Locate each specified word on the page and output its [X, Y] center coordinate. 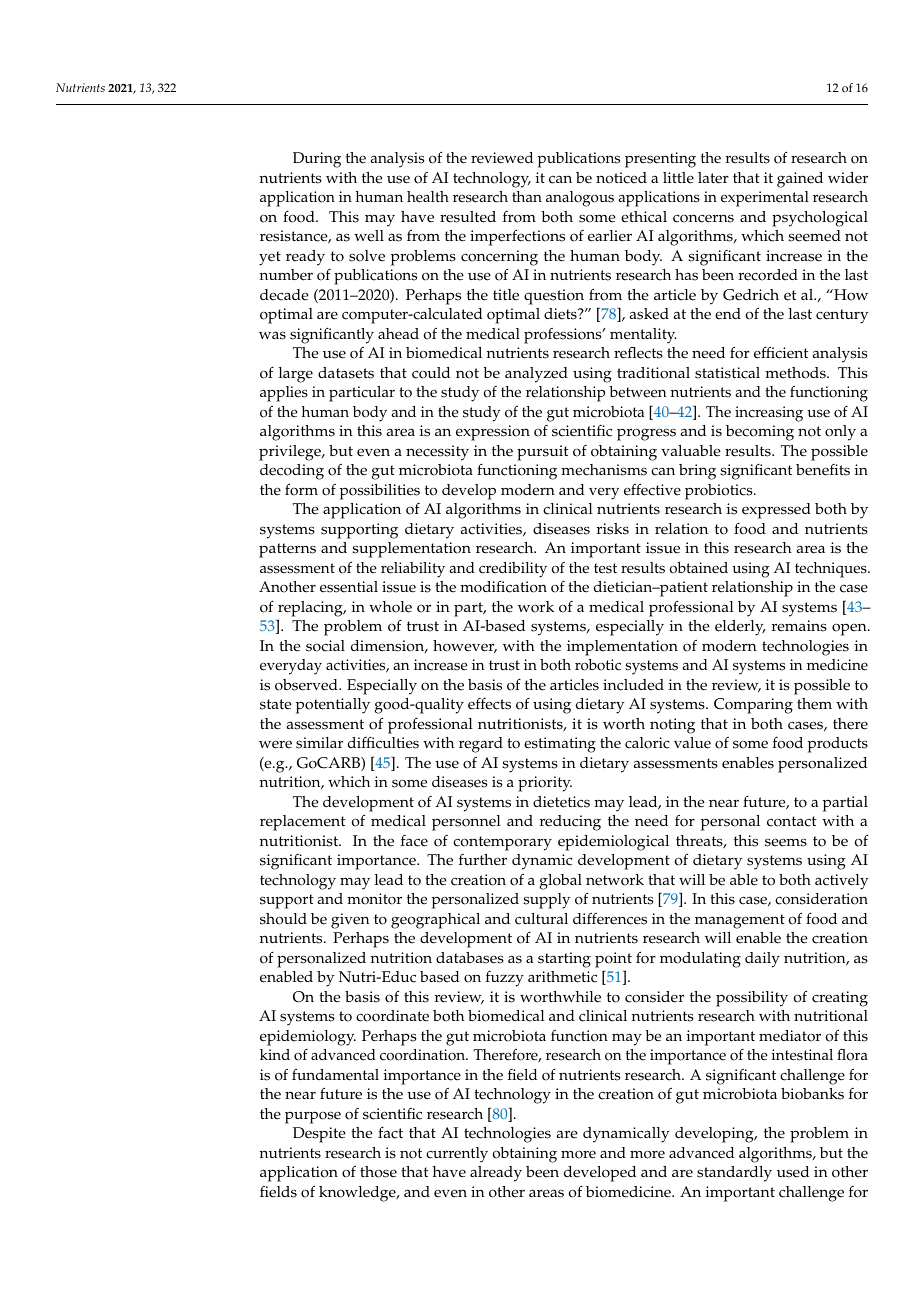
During [317, 160]
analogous [580, 199]
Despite [319, 1135]
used [793, 1172]
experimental [765, 199]
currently [457, 1155]
